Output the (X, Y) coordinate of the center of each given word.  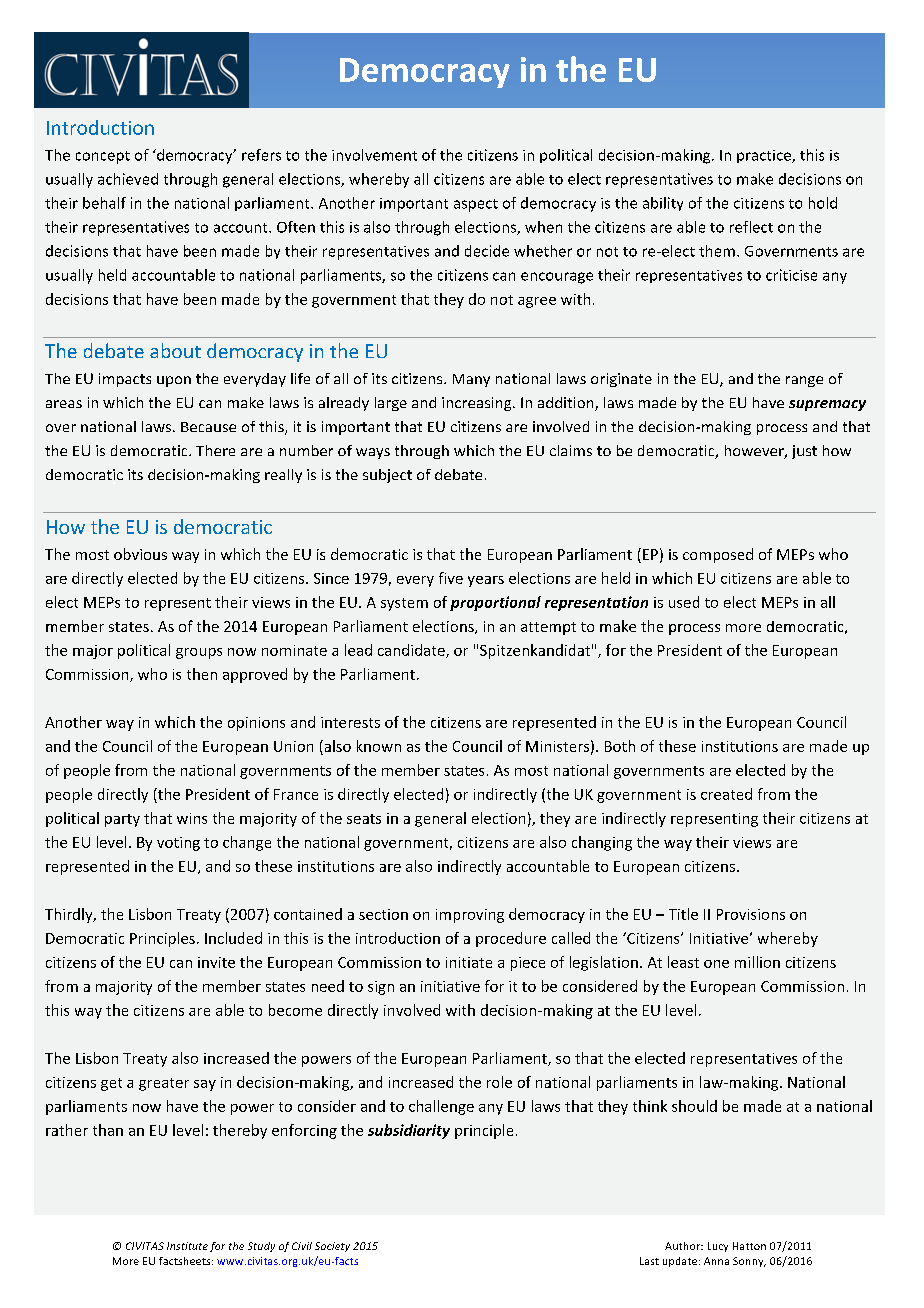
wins (192, 818)
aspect (476, 205)
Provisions (751, 914)
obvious (140, 554)
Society (332, 1247)
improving (470, 916)
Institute (187, 1246)
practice (765, 156)
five (451, 578)
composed (718, 555)
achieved (128, 179)
